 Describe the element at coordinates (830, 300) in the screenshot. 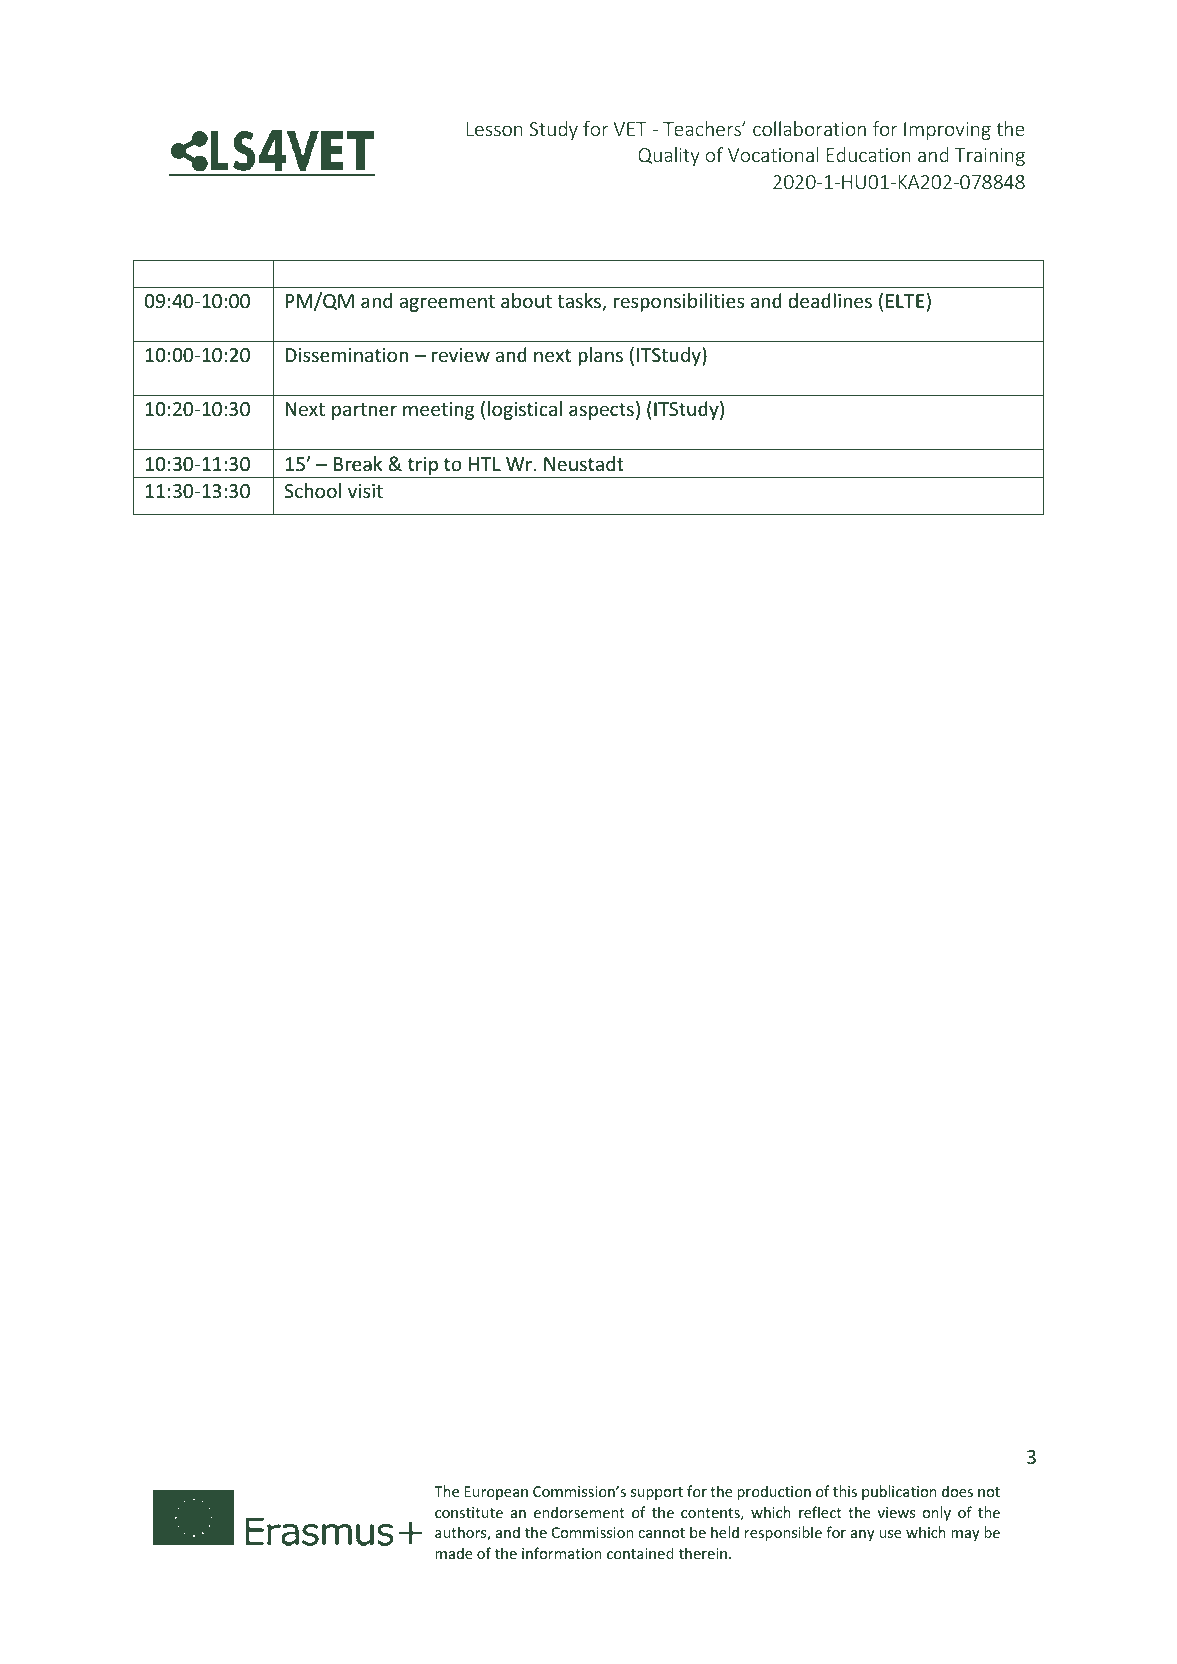

I see `deadlines` at that location.
